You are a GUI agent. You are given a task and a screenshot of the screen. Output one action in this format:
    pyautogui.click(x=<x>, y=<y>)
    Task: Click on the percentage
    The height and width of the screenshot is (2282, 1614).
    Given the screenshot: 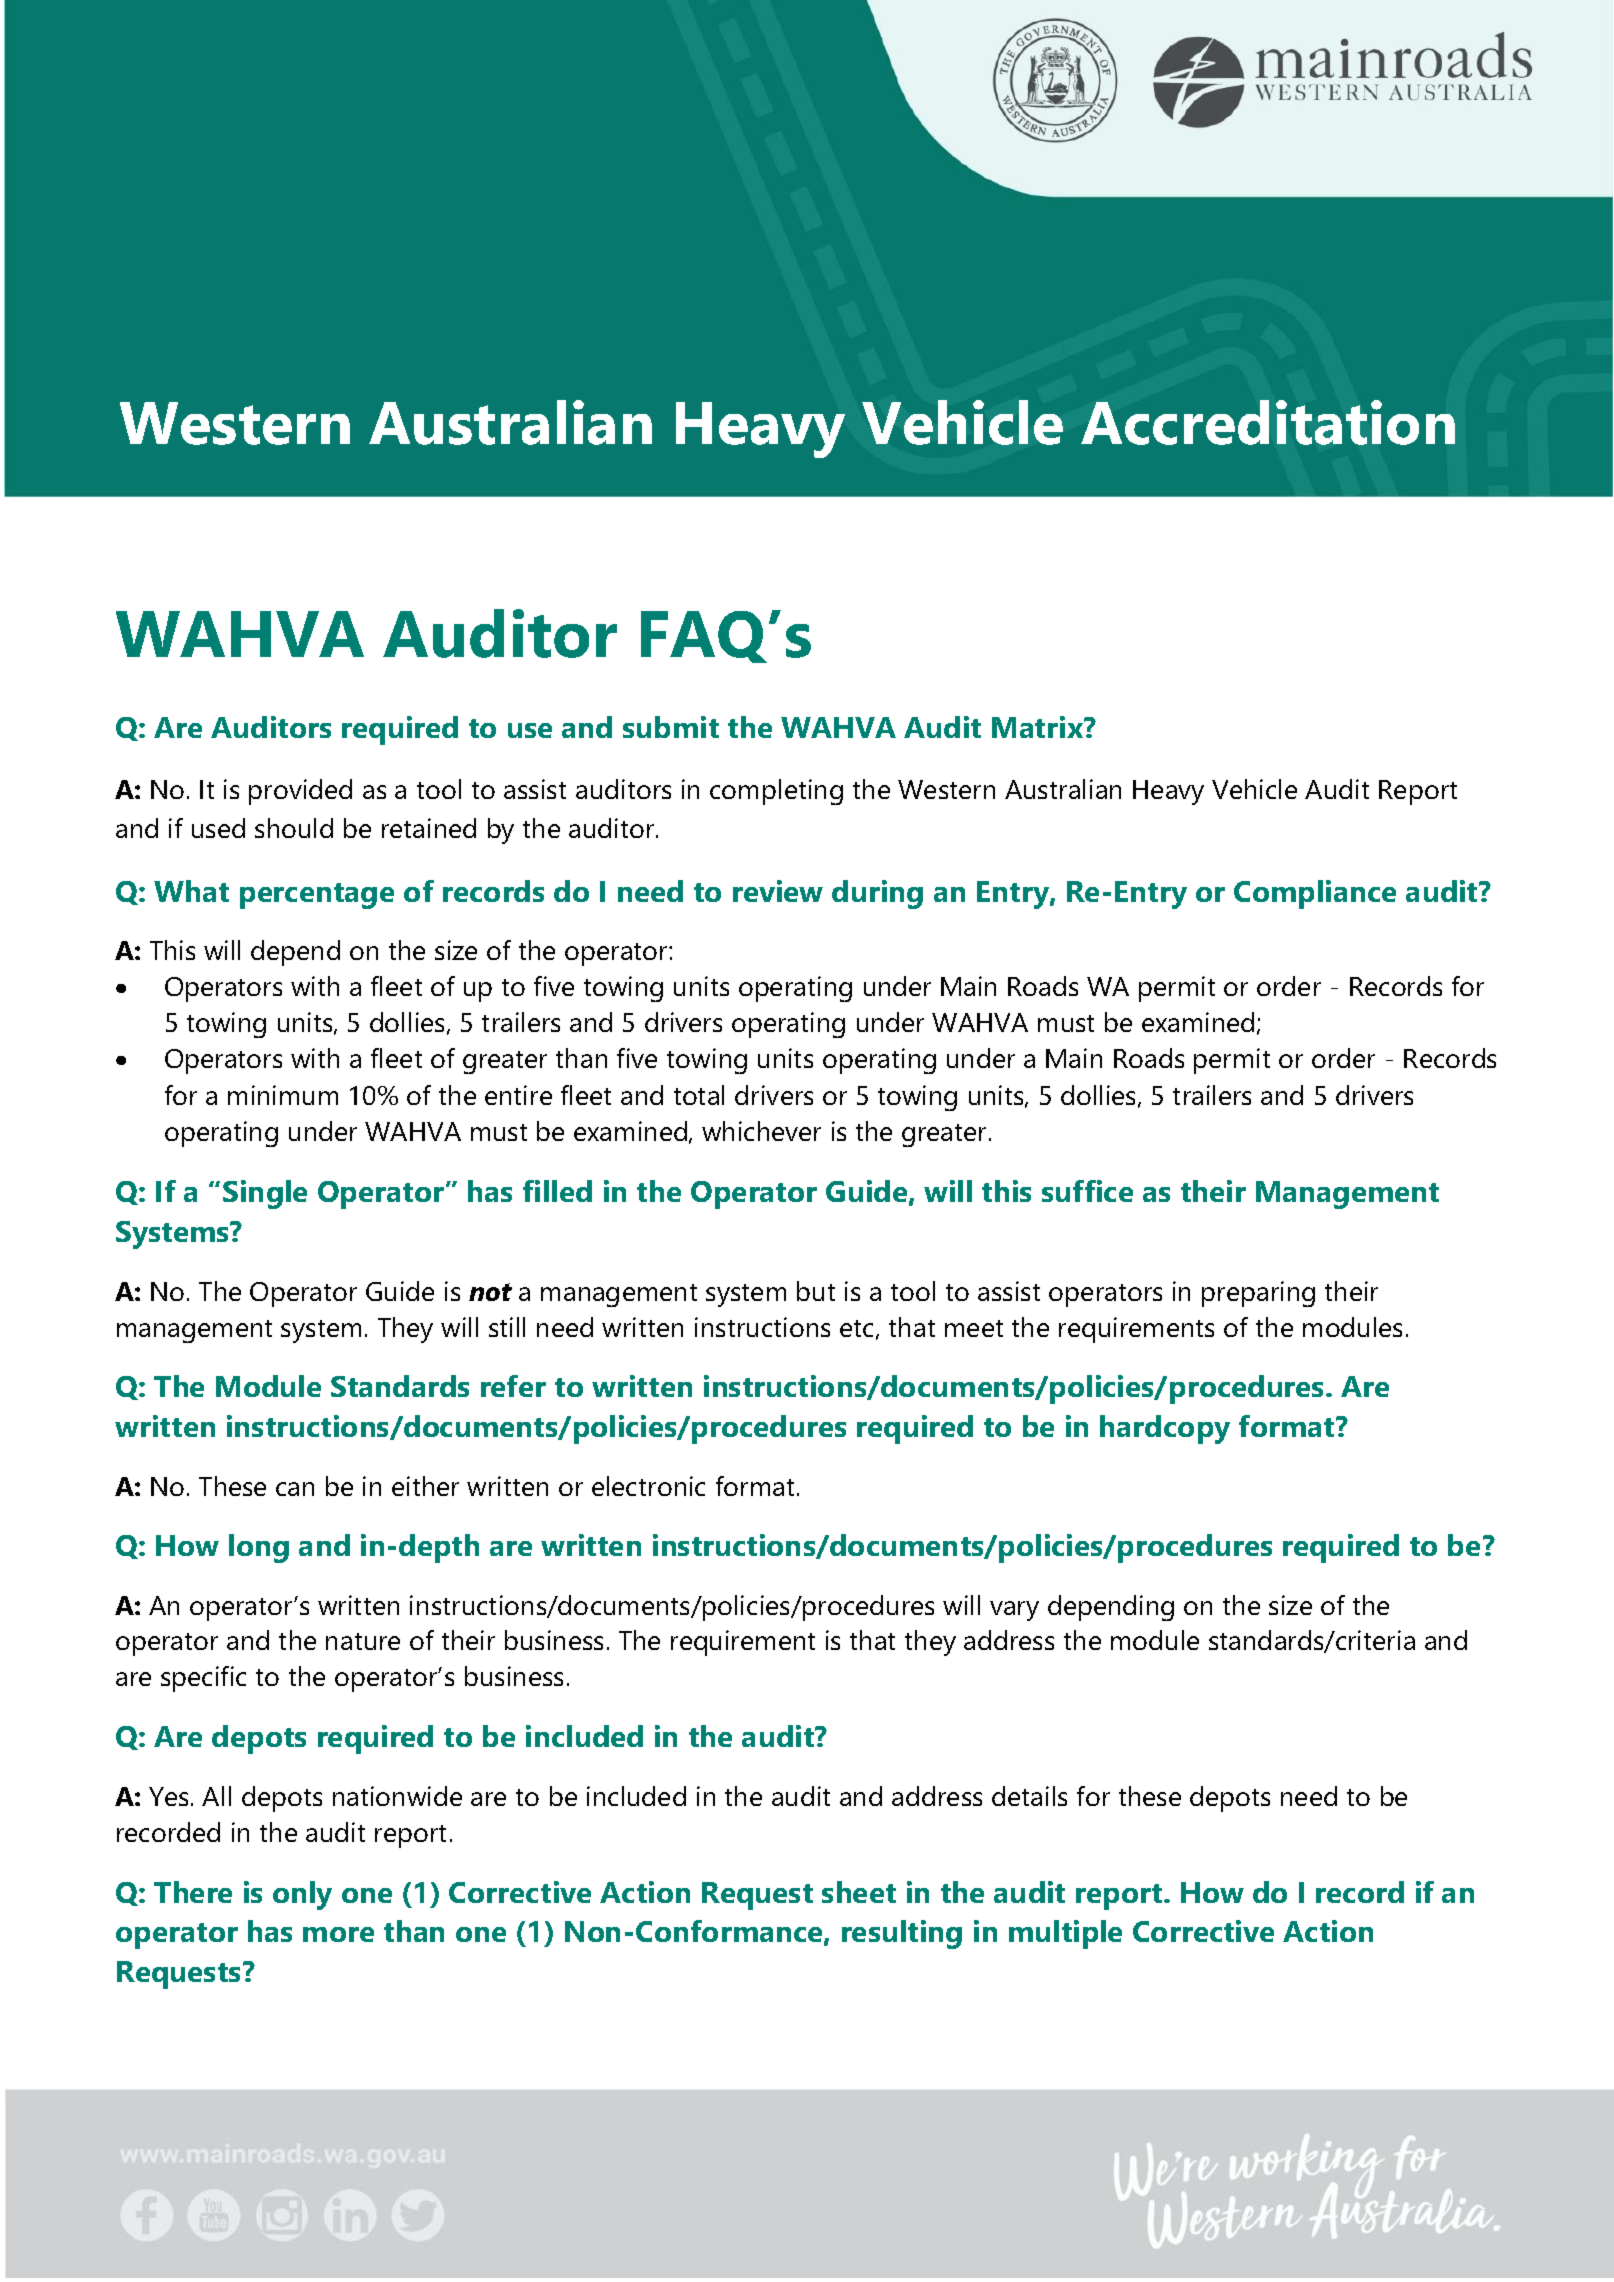 What is the action you would take?
    pyautogui.click(x=317, y=896)
